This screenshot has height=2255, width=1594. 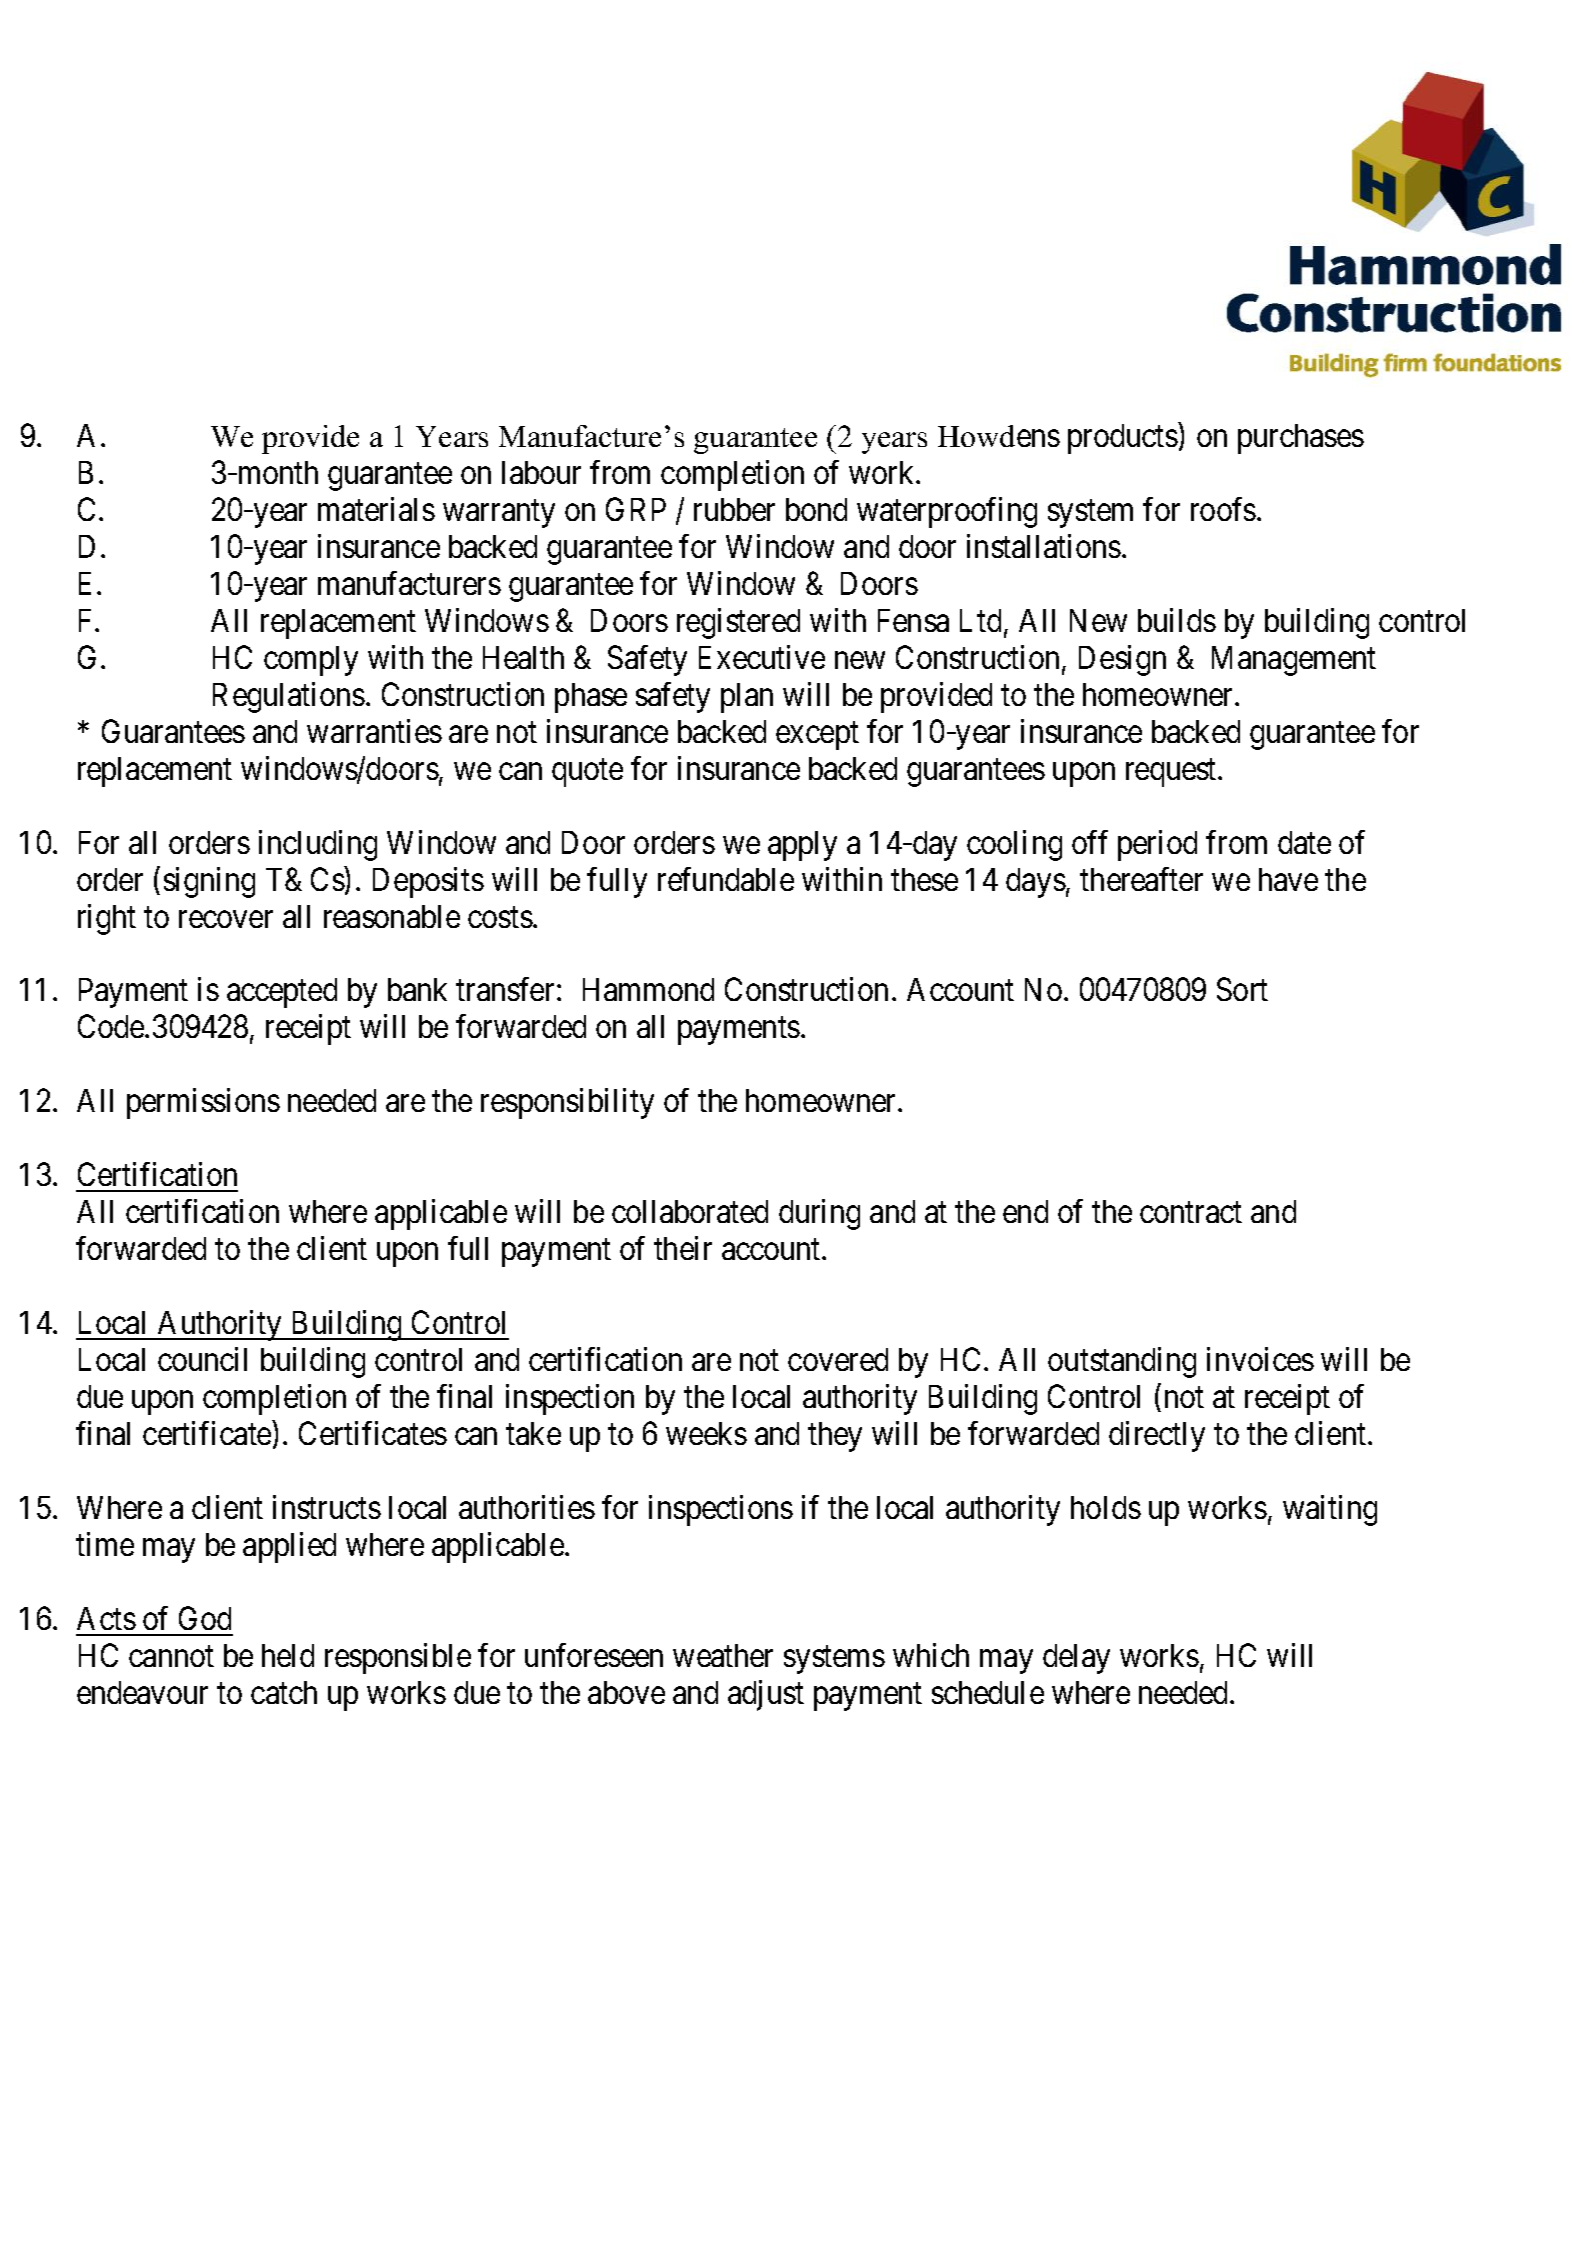 What do you see at coordinates (734, 509) in the screenshot?
I see `rubber` at bounding box center [734, 509].
